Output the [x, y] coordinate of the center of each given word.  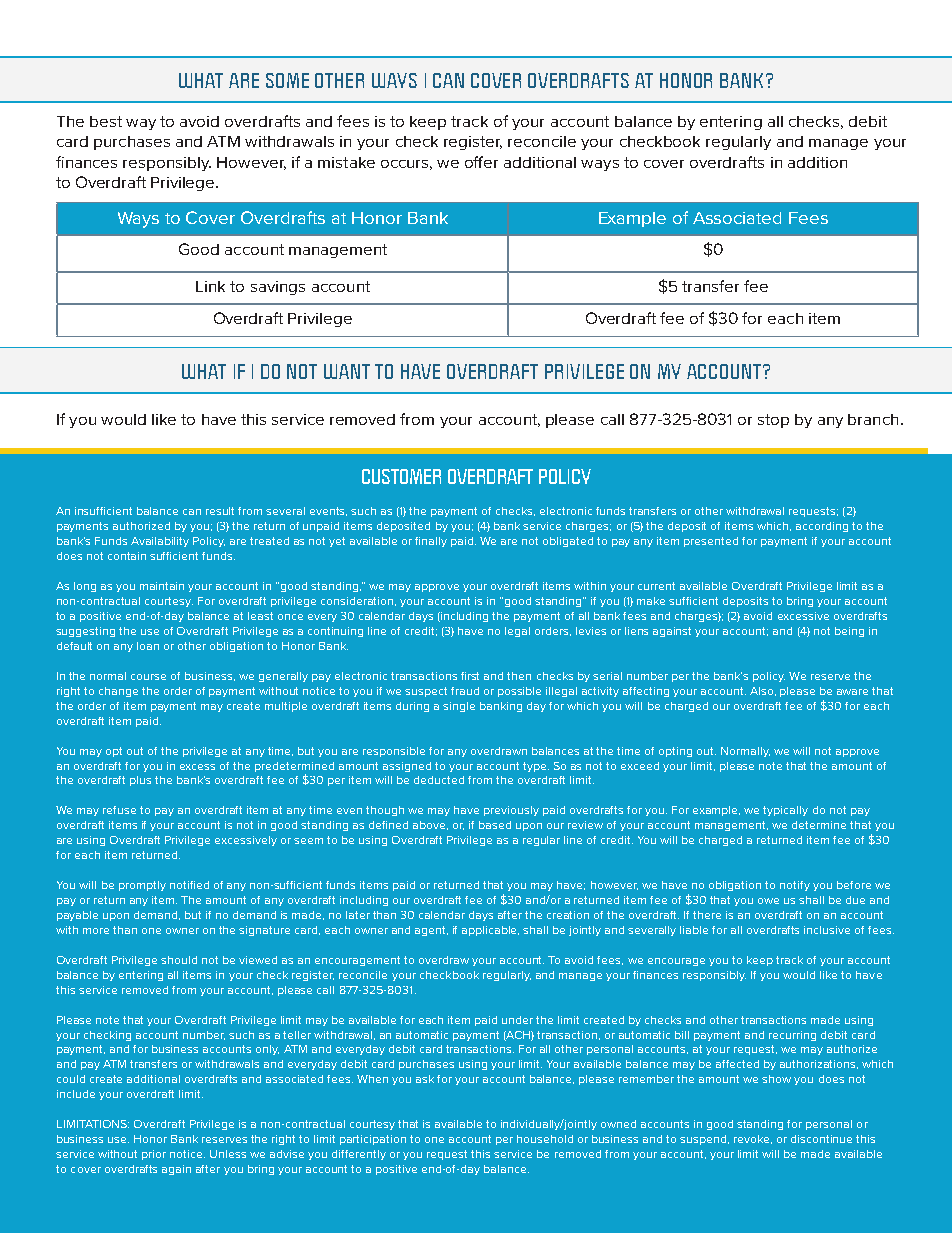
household [545, 1139]
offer [481, 162]
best [106, 121]
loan [148, 646]
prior [154, 1155]
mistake [346, 162]
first [470, 676]
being [849, 632]
